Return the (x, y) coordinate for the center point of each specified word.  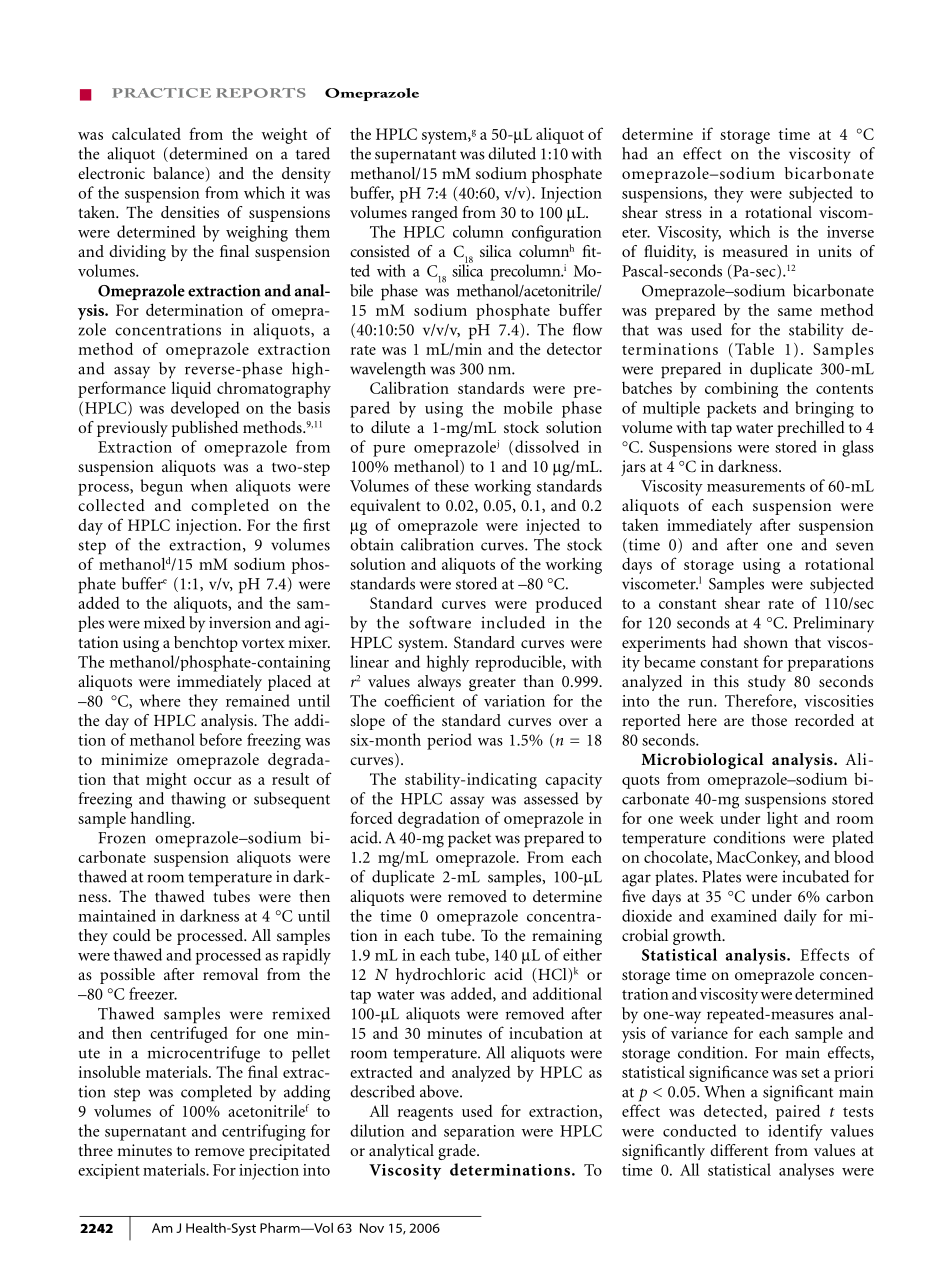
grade (458, 1152)
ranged (435, 214)
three (96, 1150)
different (739, 1150)
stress (683, 213)
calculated (146, 133)
